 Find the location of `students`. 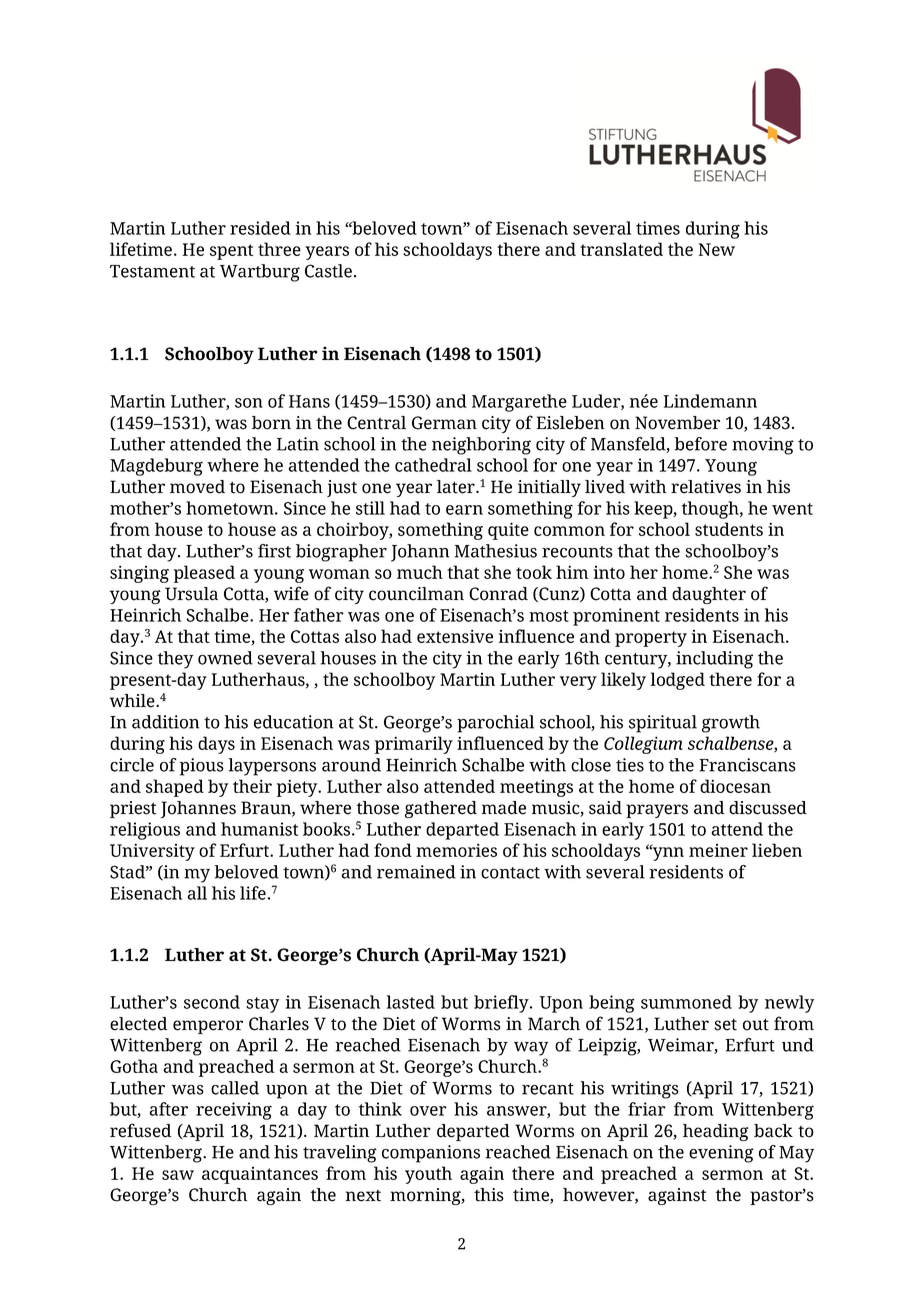

students is located at coordinates (729, 529).
